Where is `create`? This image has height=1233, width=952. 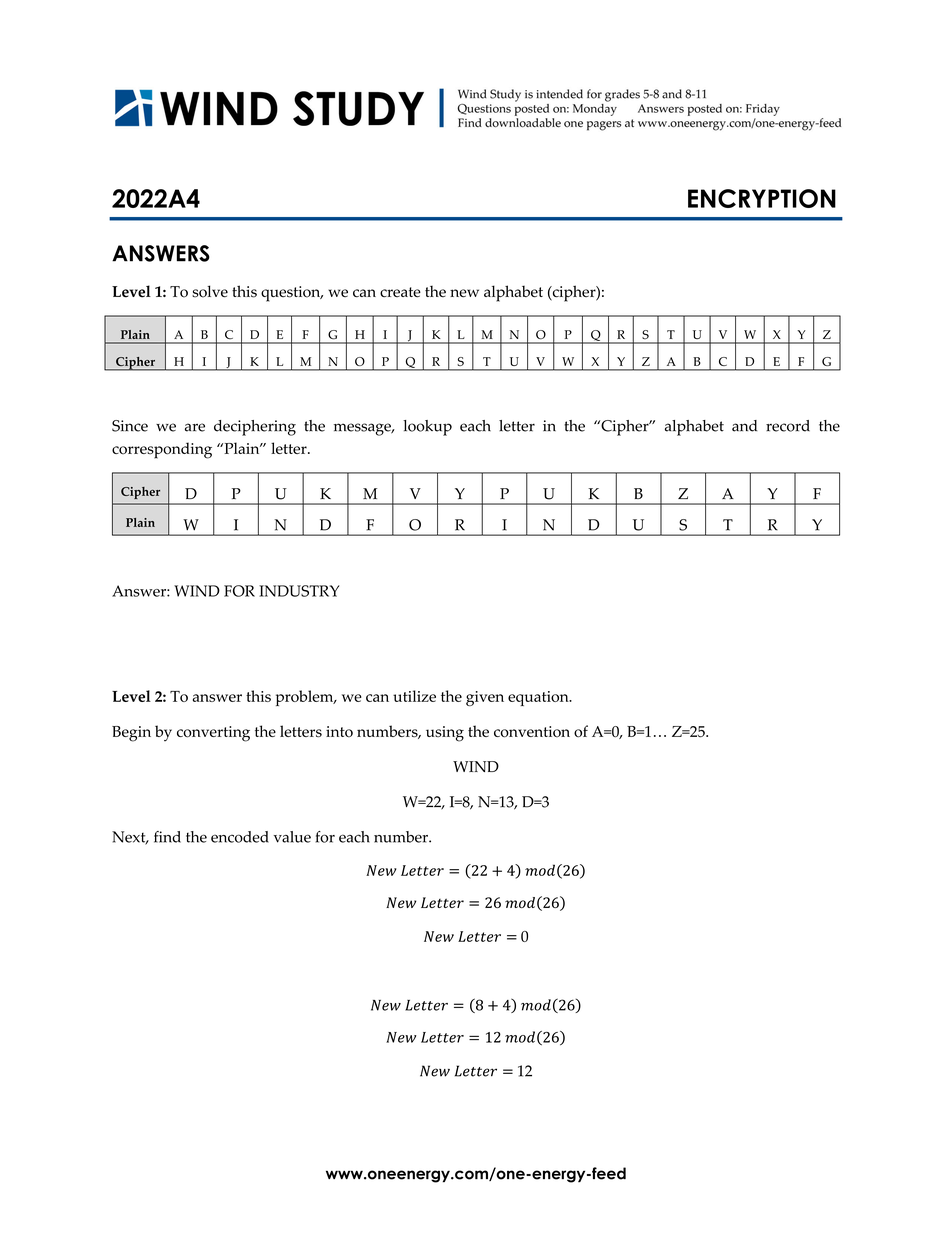
create is located at coordinates (400, 292).
